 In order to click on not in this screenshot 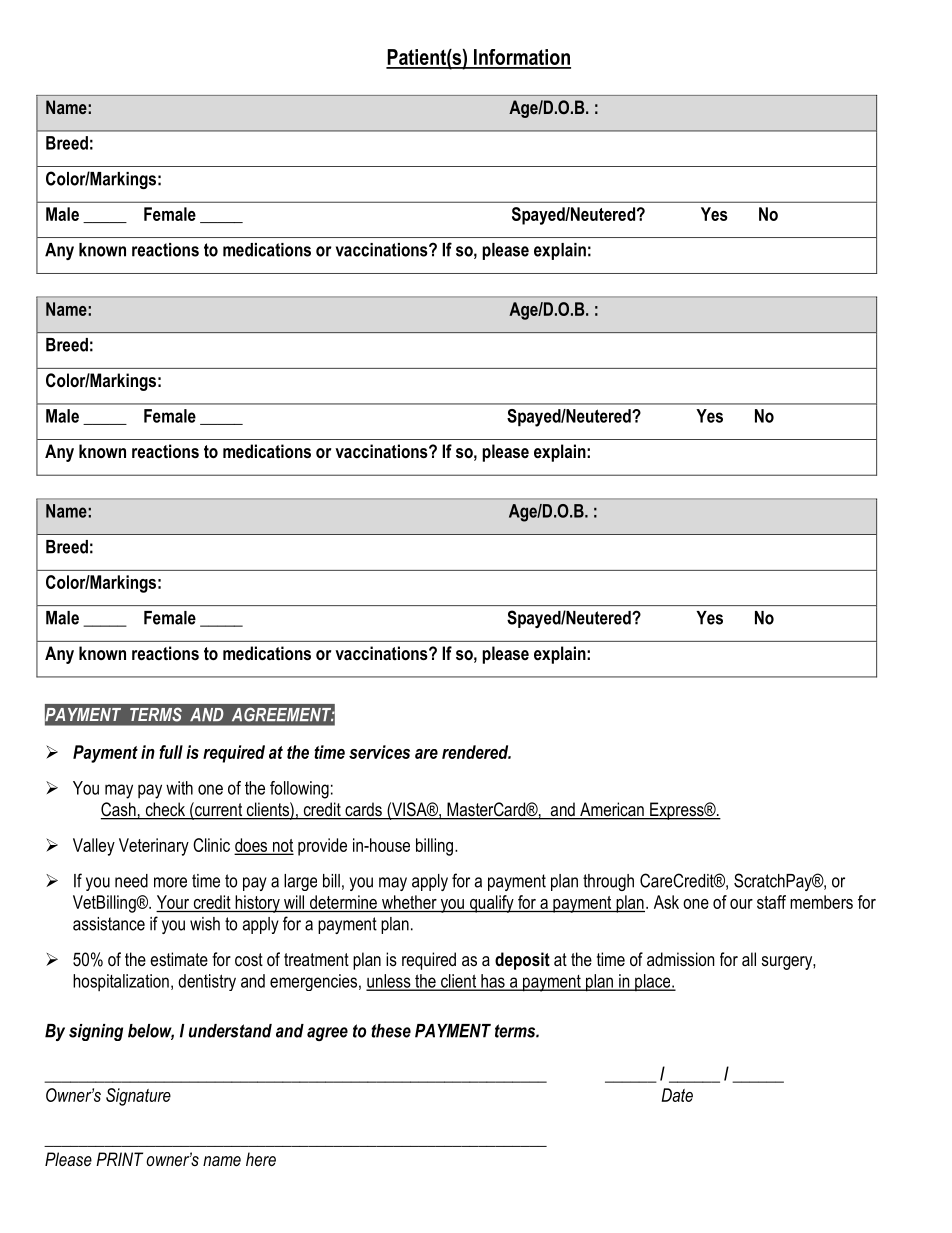, I will do `click(281, 846)`.
